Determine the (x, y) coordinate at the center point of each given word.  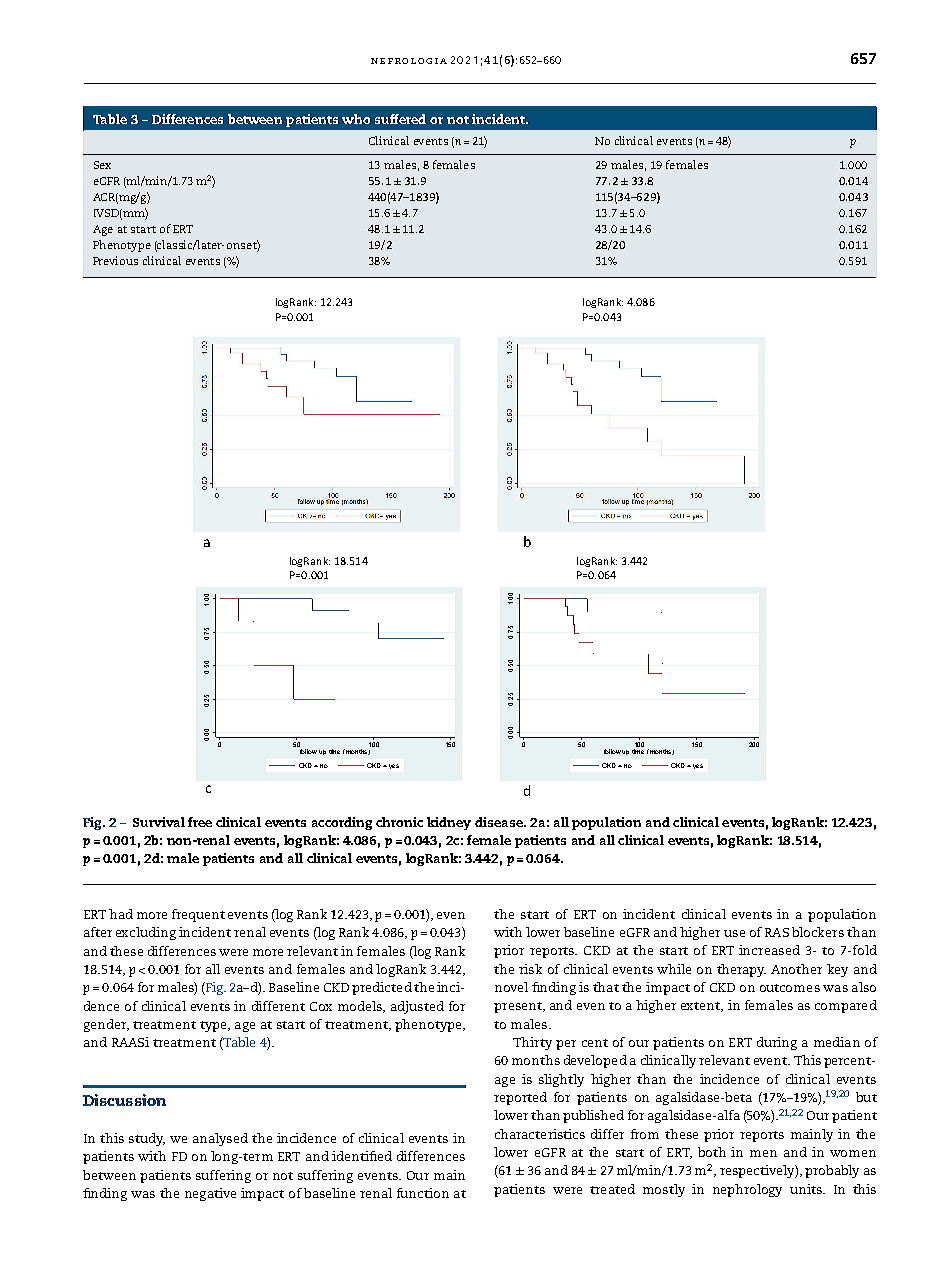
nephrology (747, 1190)
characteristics (540, 1134)
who (356, 119)
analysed (220, 1139)
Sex (102, 165)
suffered (400, 119)
